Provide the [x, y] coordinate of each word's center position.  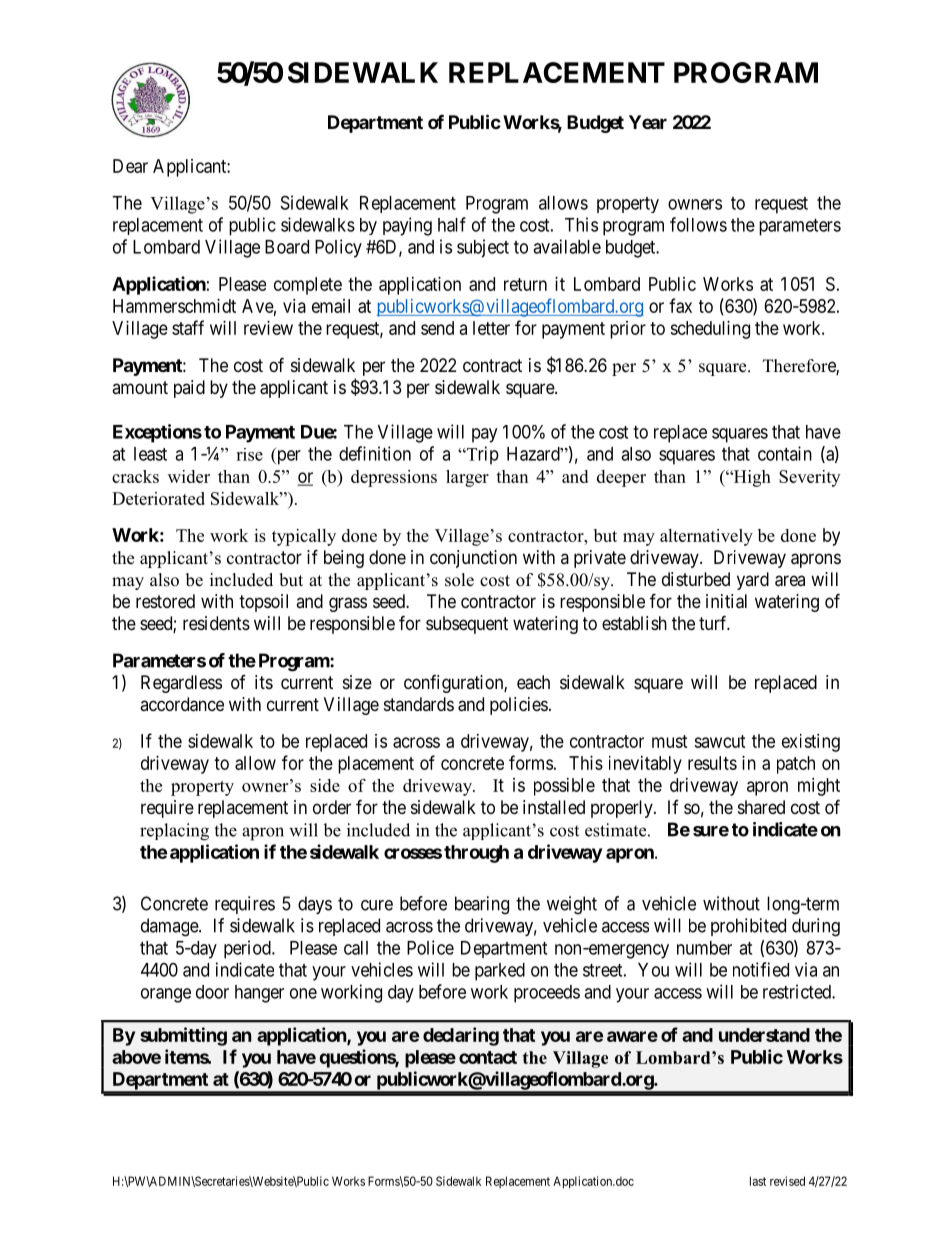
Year [648, 122]
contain [785, 453]
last [758, 1181]
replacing [174, 832]
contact [488, 1057]
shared [761, 807]
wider [189, 476]
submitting [183, 1036]
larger [467, 478]
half [452, 224]
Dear [130, 166]
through [476, 854]
